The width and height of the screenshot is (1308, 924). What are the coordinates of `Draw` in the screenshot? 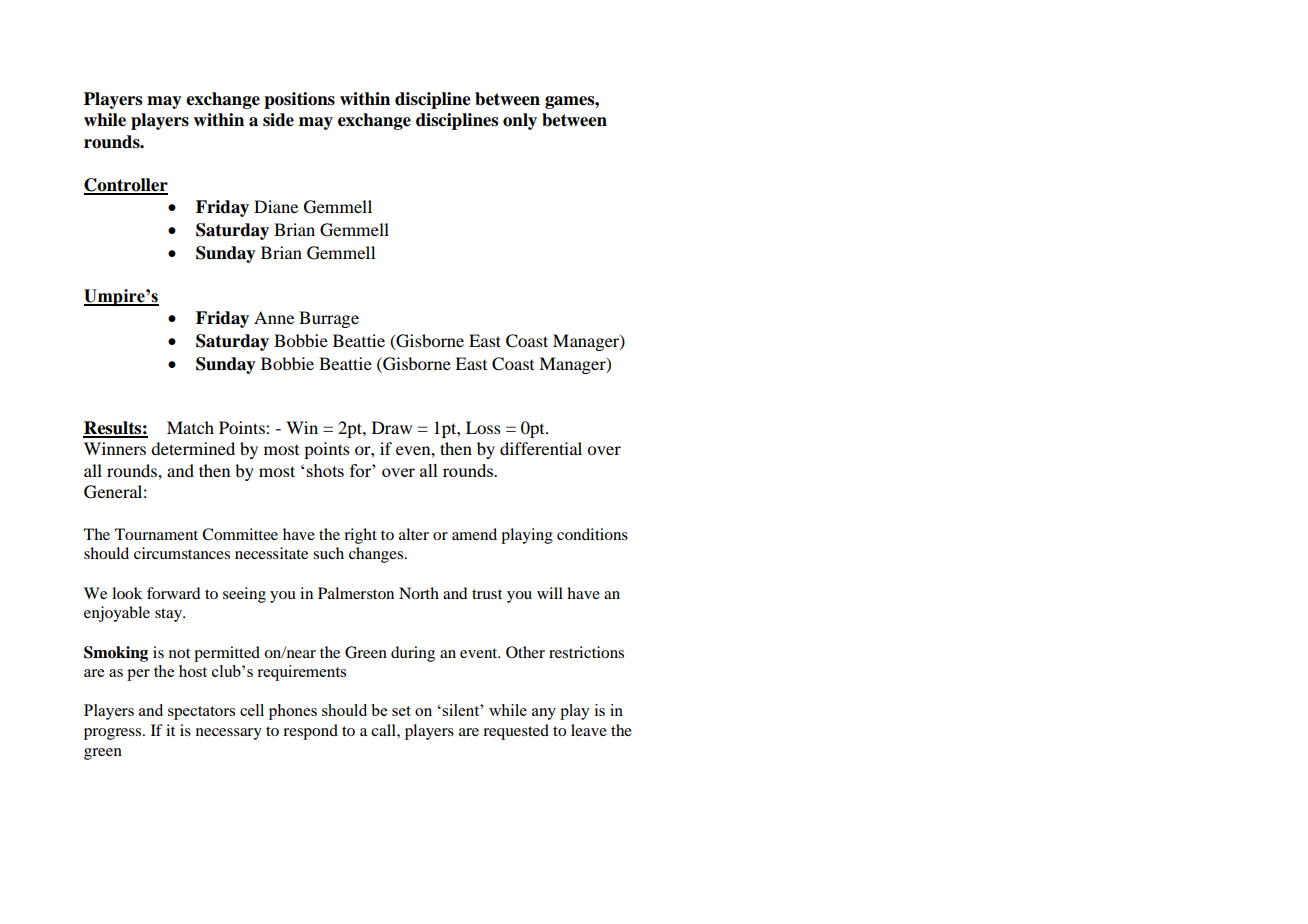 It's located at (392, 427).
